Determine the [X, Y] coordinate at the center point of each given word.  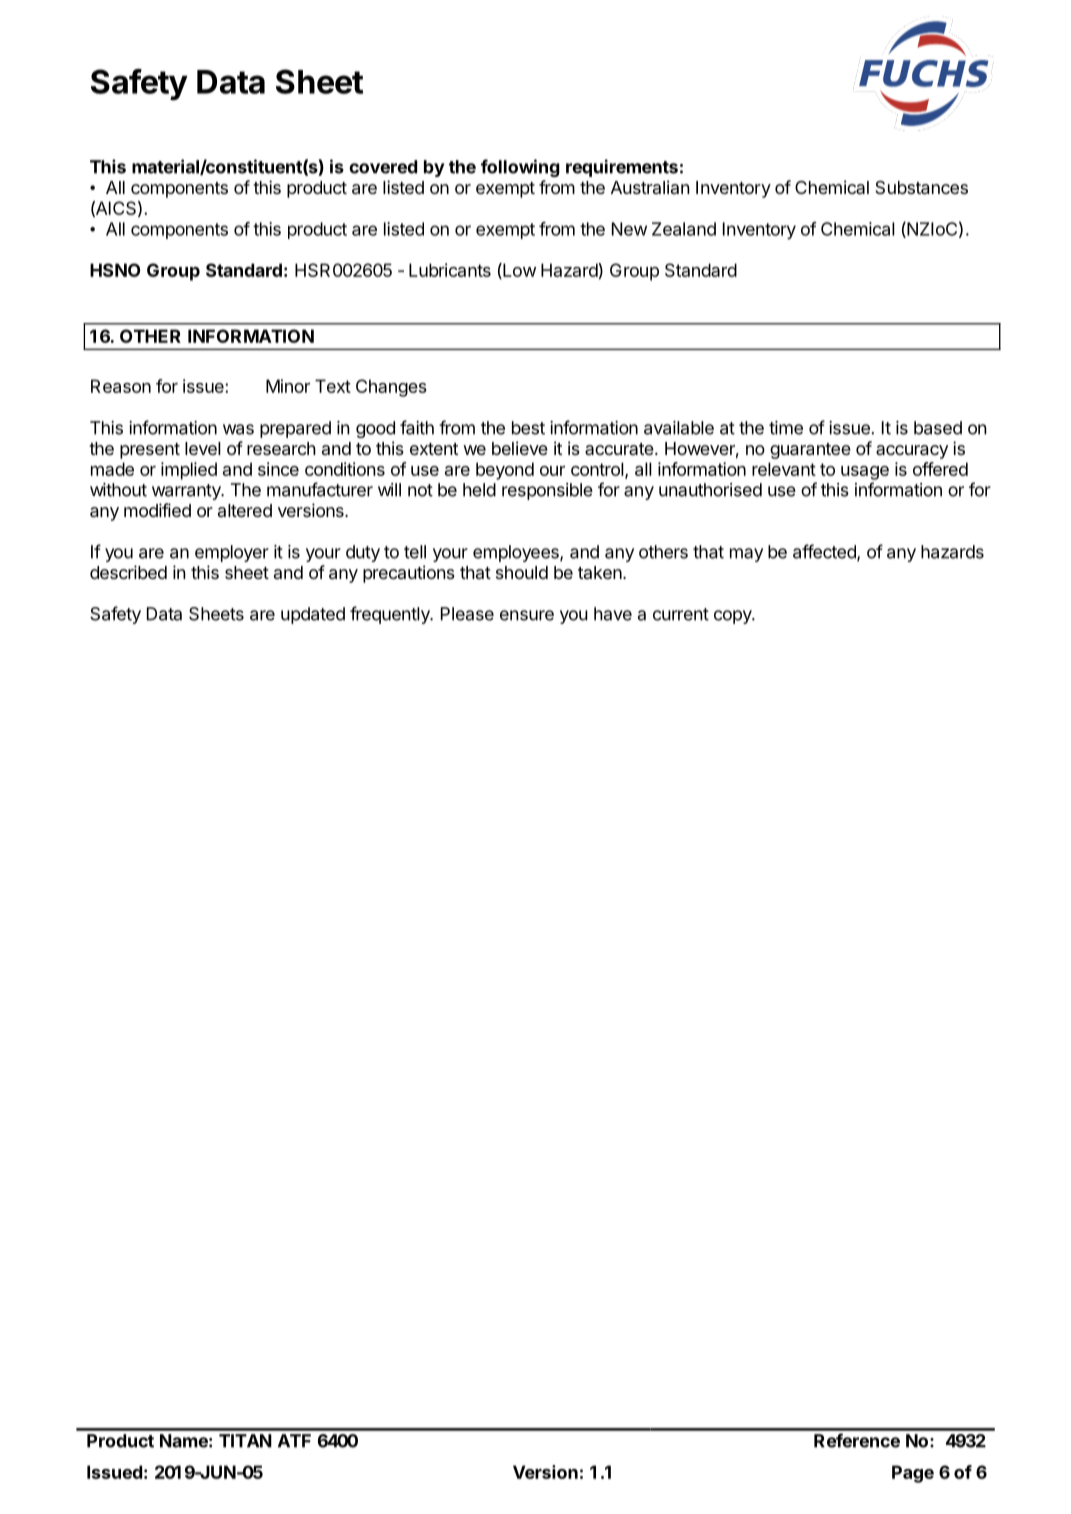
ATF [294, 1441]
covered [383, 167]
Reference [857, 1440]
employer [232, 553]
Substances [921, 188]
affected [825, 552]
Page [913, 1474]
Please [467, 614]
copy [733, 617]
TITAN [245, 1441]
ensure [527, 615]
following [520, 168]
